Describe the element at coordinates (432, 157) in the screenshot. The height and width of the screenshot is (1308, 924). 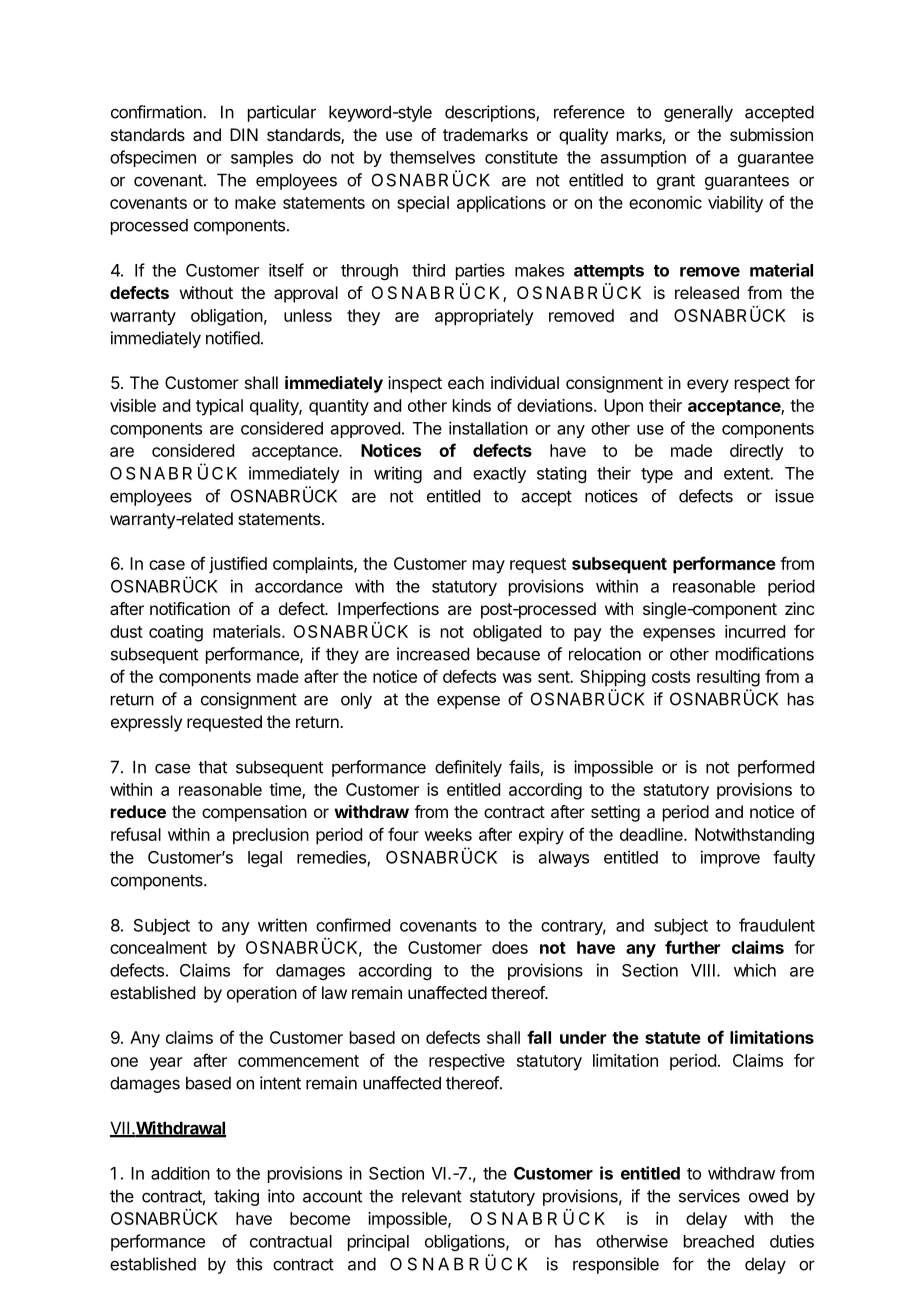
I see `themselves` at that location.
